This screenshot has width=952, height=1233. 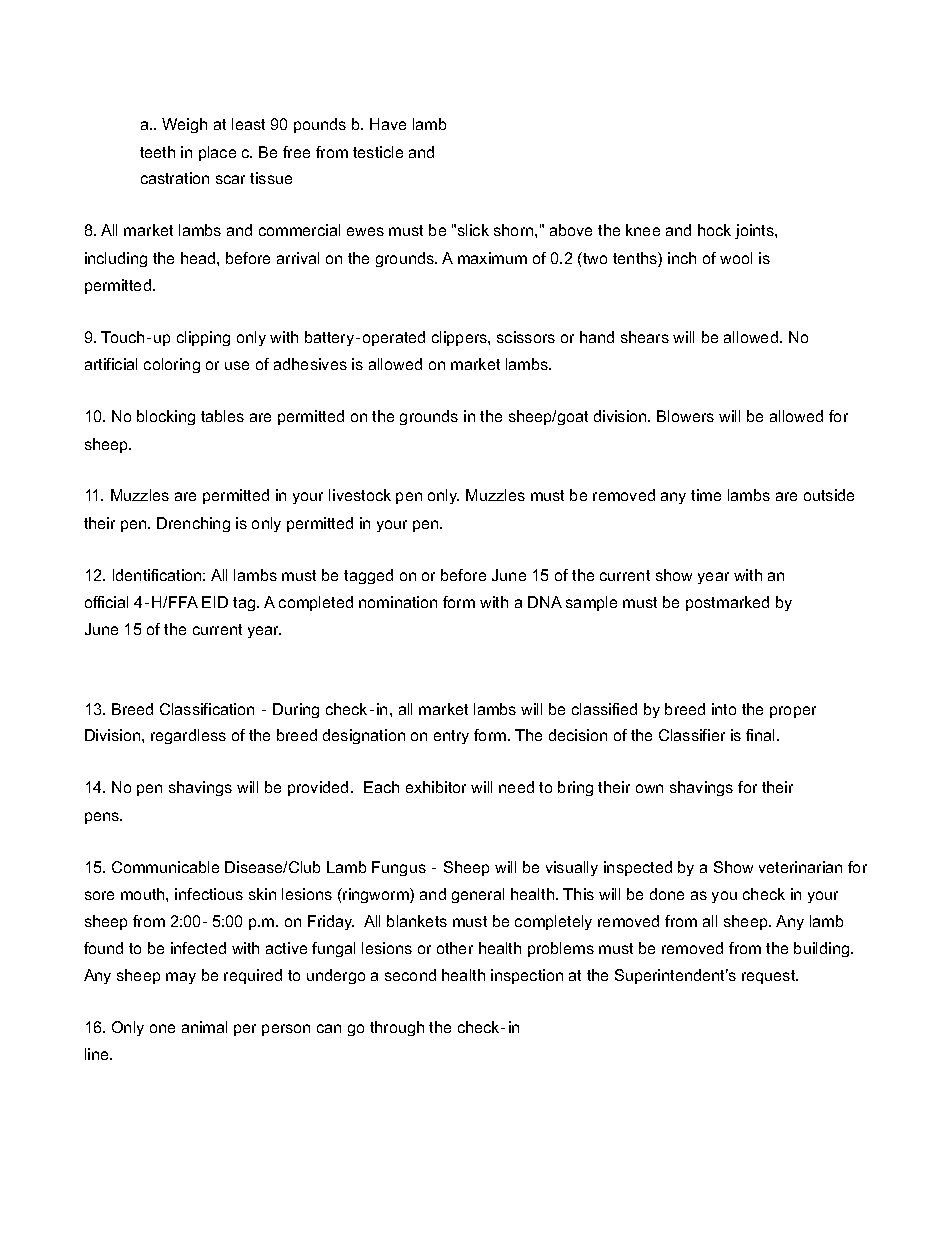 What do you see at coordinates (204, 1027) in the screenshot?
I see `animal` at bounding box center [204, 1027].
